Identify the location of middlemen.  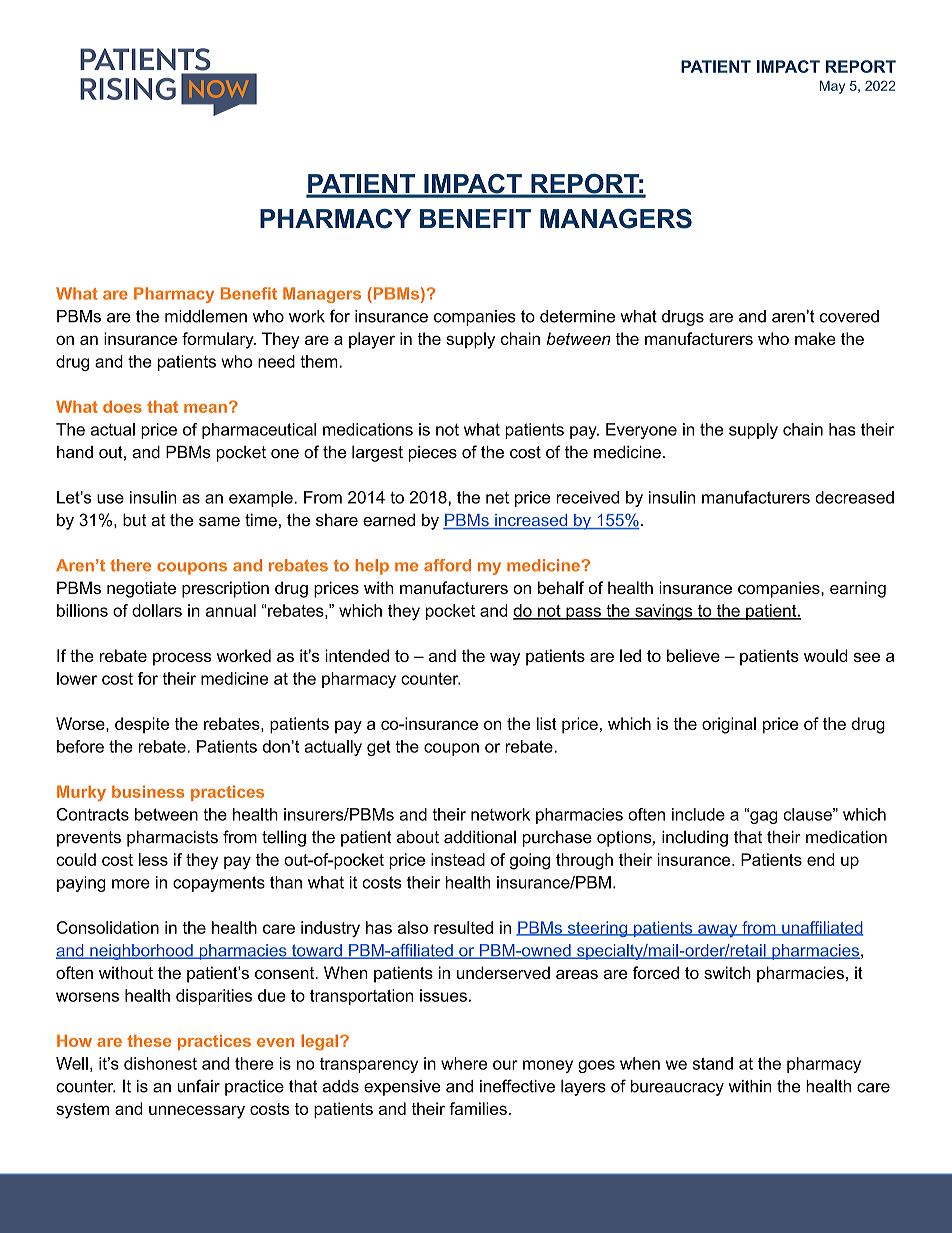
(206, 316).
